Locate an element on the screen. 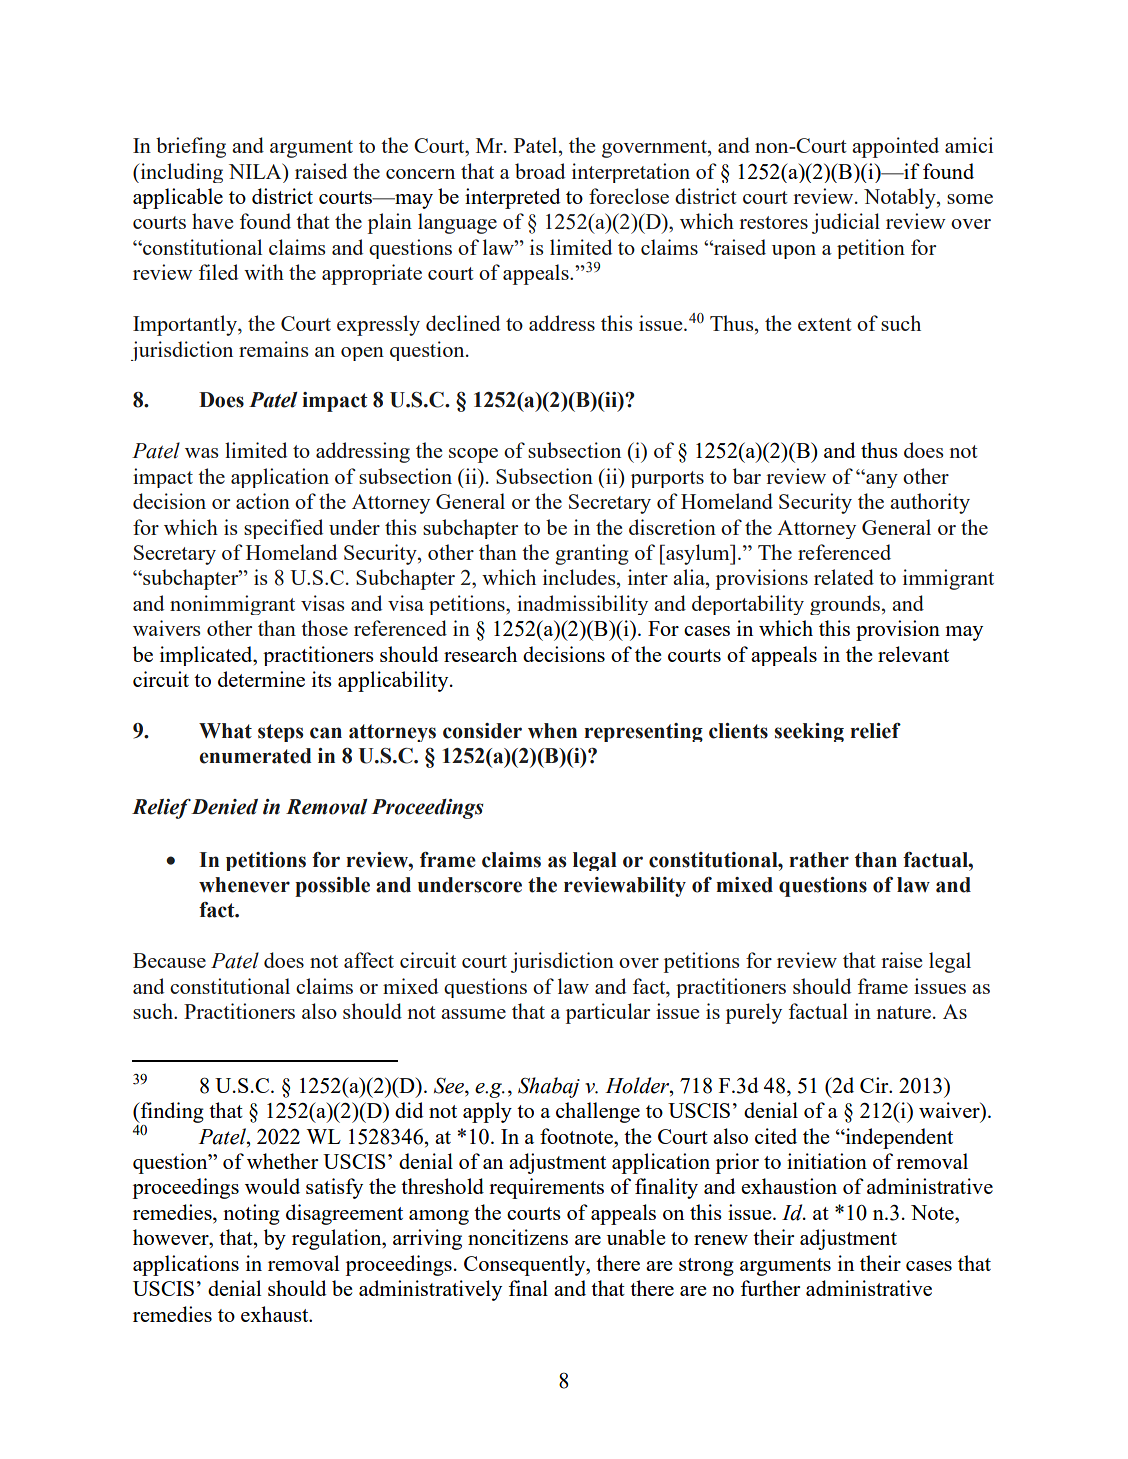 This screenshot has height=1459, width=1128. any is located at coordinates (881, 480).
